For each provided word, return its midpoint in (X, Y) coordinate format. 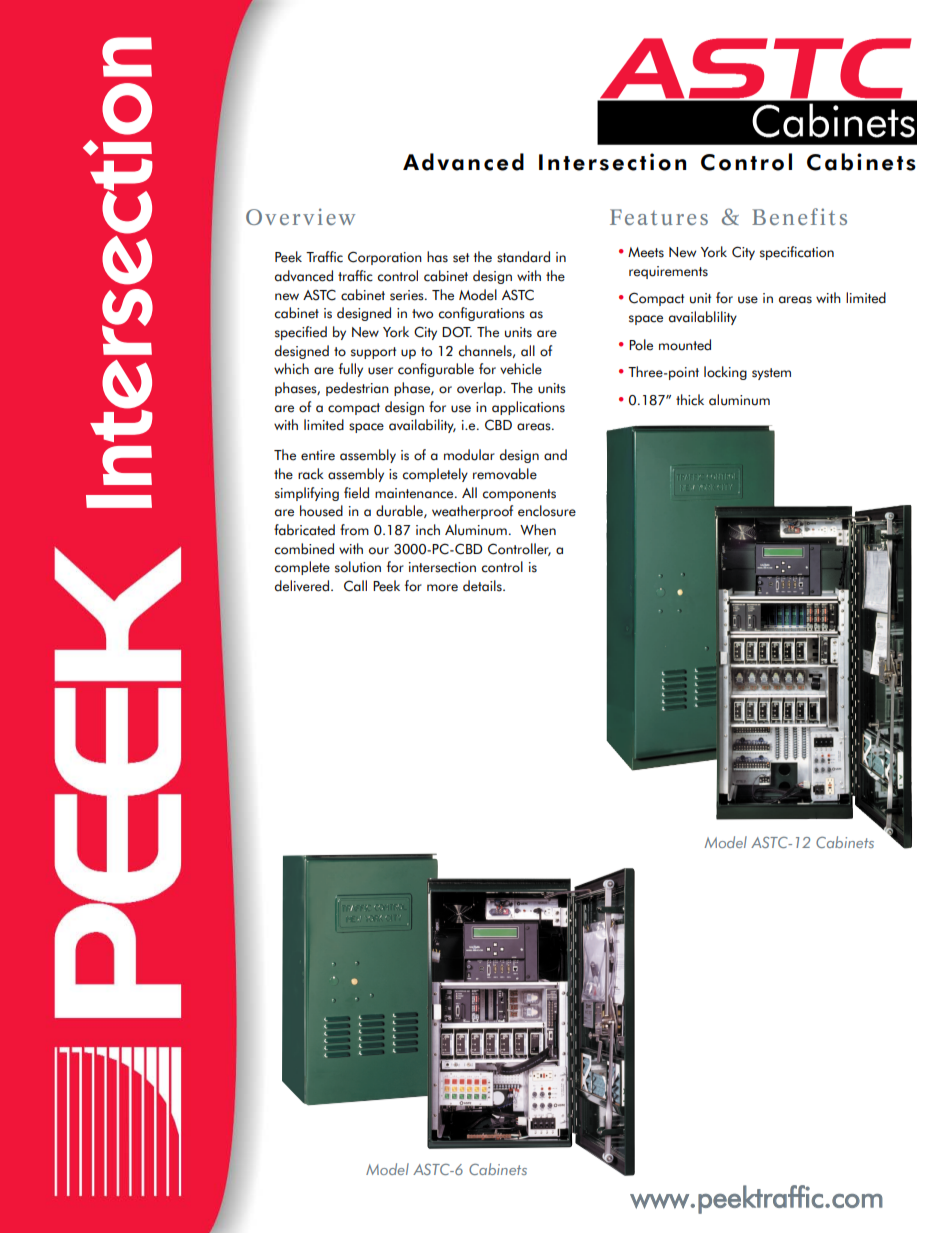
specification (797, 253)
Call (355, 586)
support (373, 353)
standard (523, 257)
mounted (685, 345)
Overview (300, 216)
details (483, 586)
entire (318, 455)
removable (505, 474)
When (538, 530)
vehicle (521, 369)
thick (690, 400)
